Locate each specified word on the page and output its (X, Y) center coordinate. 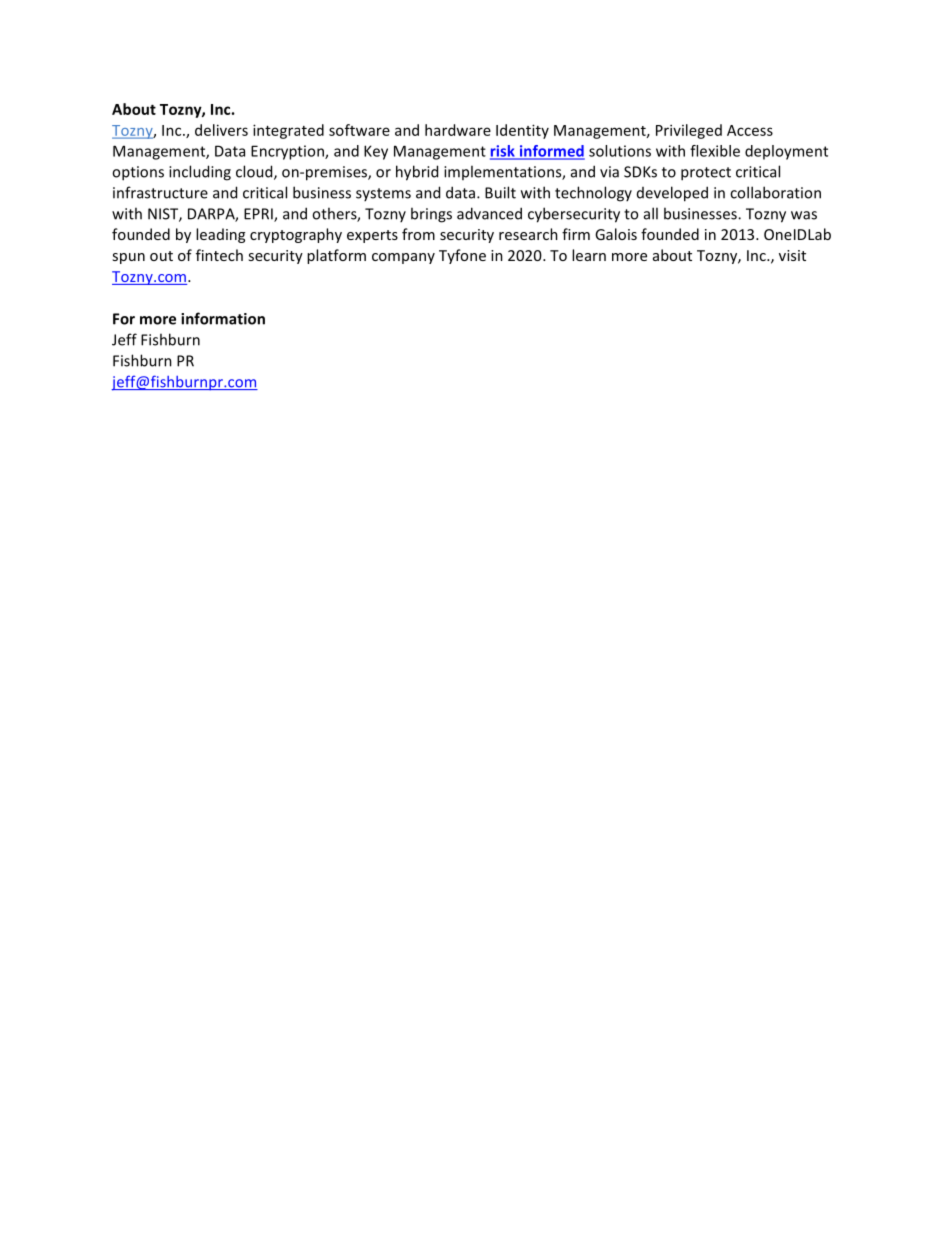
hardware (458, 130)
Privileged (689, 131)
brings (431, 215)
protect (706, 174)
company (403, 258)
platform (336, 256)
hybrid (417, 173)
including (200, 173)
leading (220, 235)
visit (792, 255)
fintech (219, 255)
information (223, 318)
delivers (221, 130)
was (804, 215)
